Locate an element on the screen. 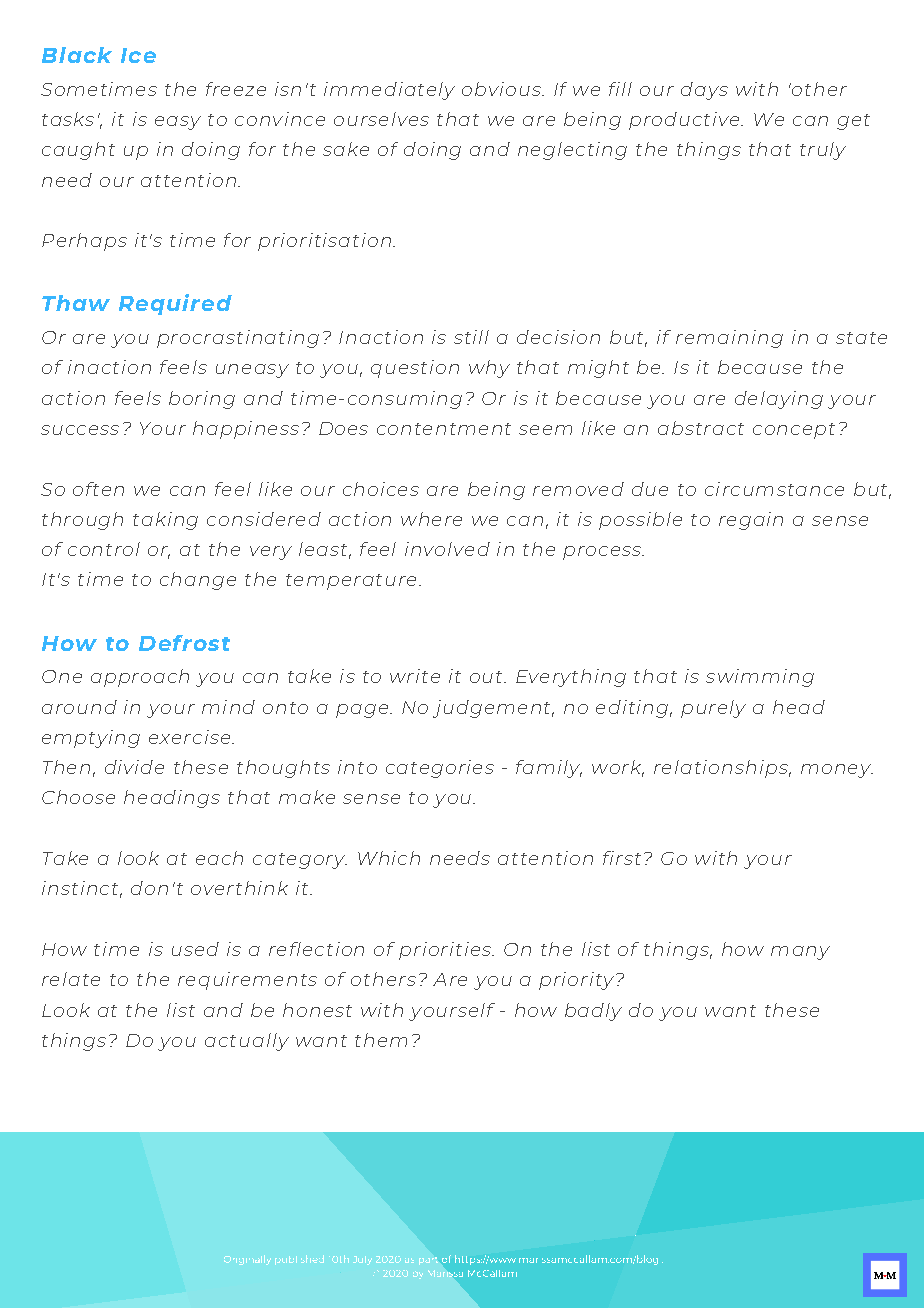  days is located at coordinates (704, 91).
